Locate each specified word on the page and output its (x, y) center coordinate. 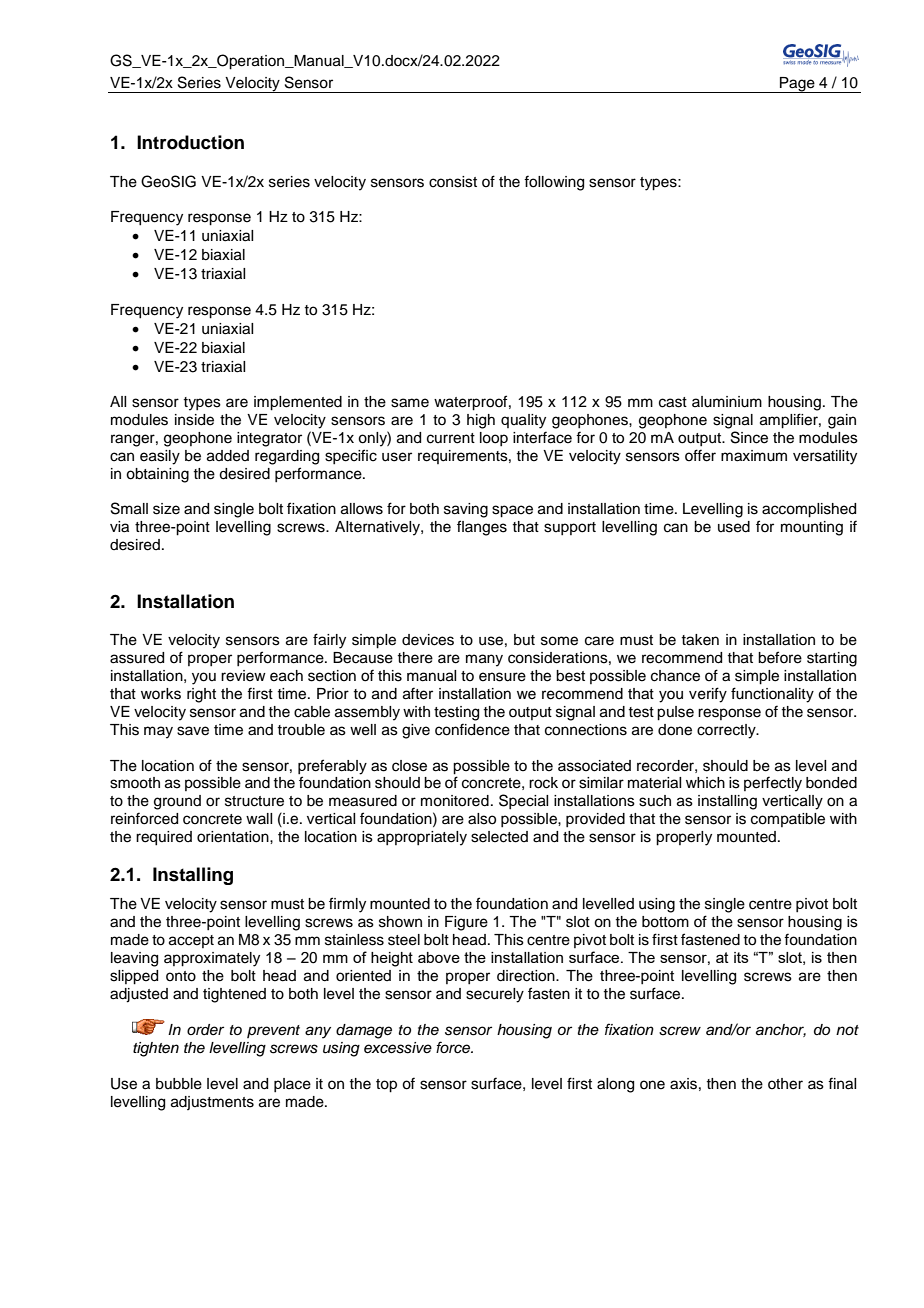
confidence (472, 729)
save (193, 731)
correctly (727, 731)
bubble (179, 1084)
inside (194, 420)
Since (749, 437)
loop (494, 439)
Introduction (190, 142)
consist (453, 182)
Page (797, 85)
